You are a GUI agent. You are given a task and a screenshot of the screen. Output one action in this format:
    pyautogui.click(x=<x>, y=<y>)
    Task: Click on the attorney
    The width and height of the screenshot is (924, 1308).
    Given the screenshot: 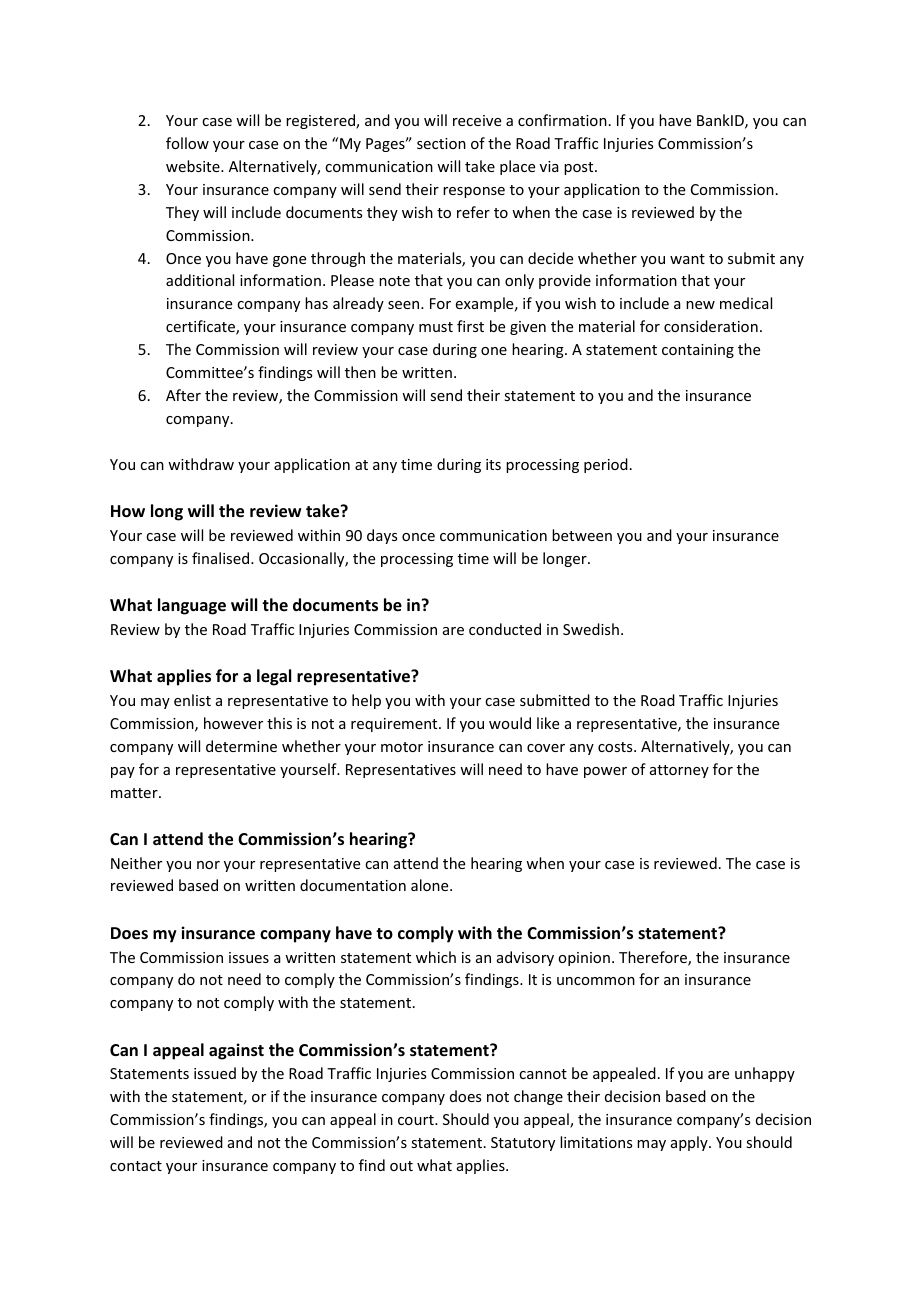 What is the action you would take?
    pyautogui.click(x=679, y=771)
